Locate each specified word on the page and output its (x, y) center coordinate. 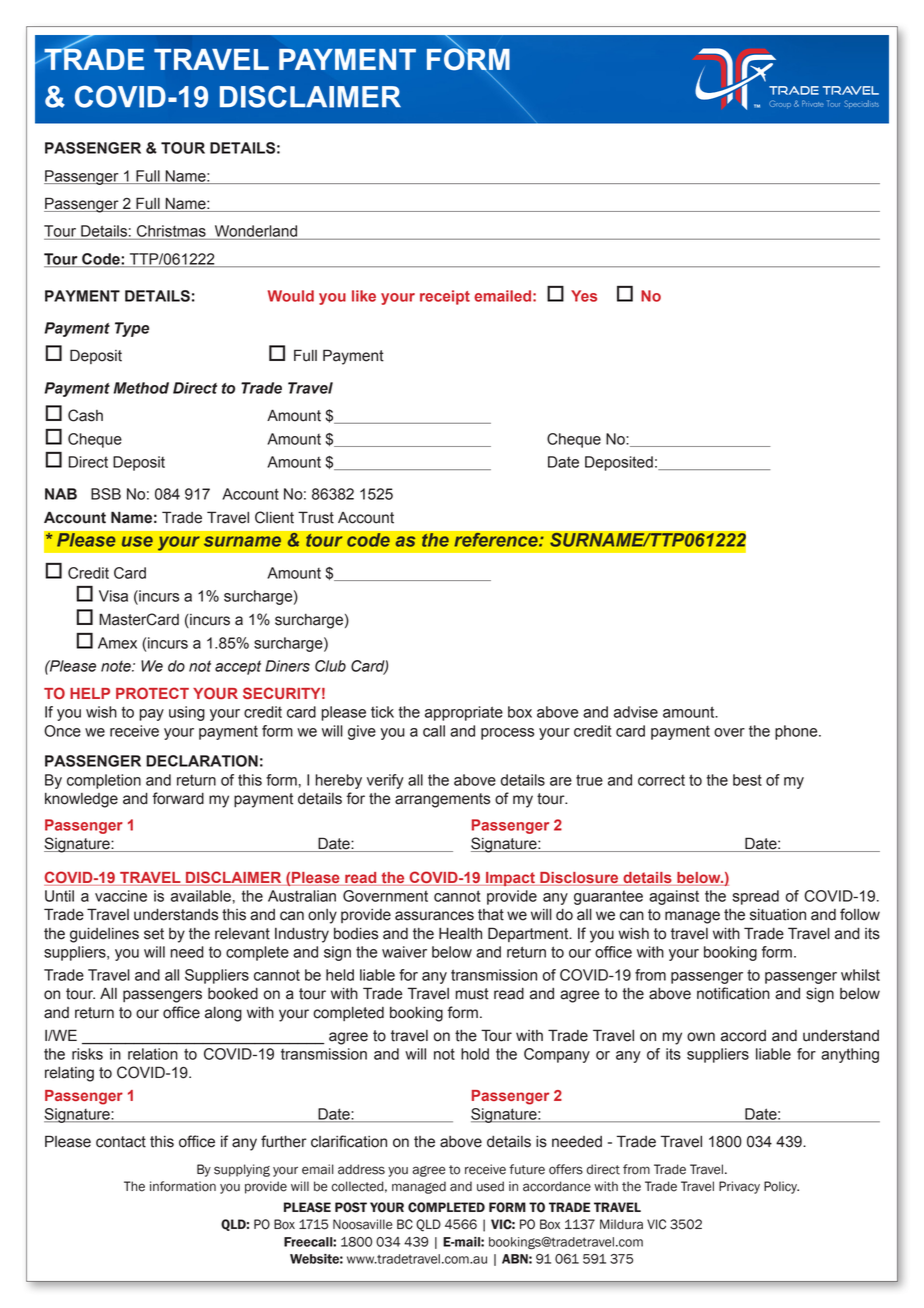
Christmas (171, 232)
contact (121, 1142)
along (223, 1014)
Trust (316, 517)
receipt (445, 297)
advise (636, 712)
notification (733, 993)
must (472, 994)
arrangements (442, 800)
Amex (117, 643)
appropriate (464, 713)
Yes (584, 296)
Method (141, 388)
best (747, 780)
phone (797, 732)
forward (178, 798)
